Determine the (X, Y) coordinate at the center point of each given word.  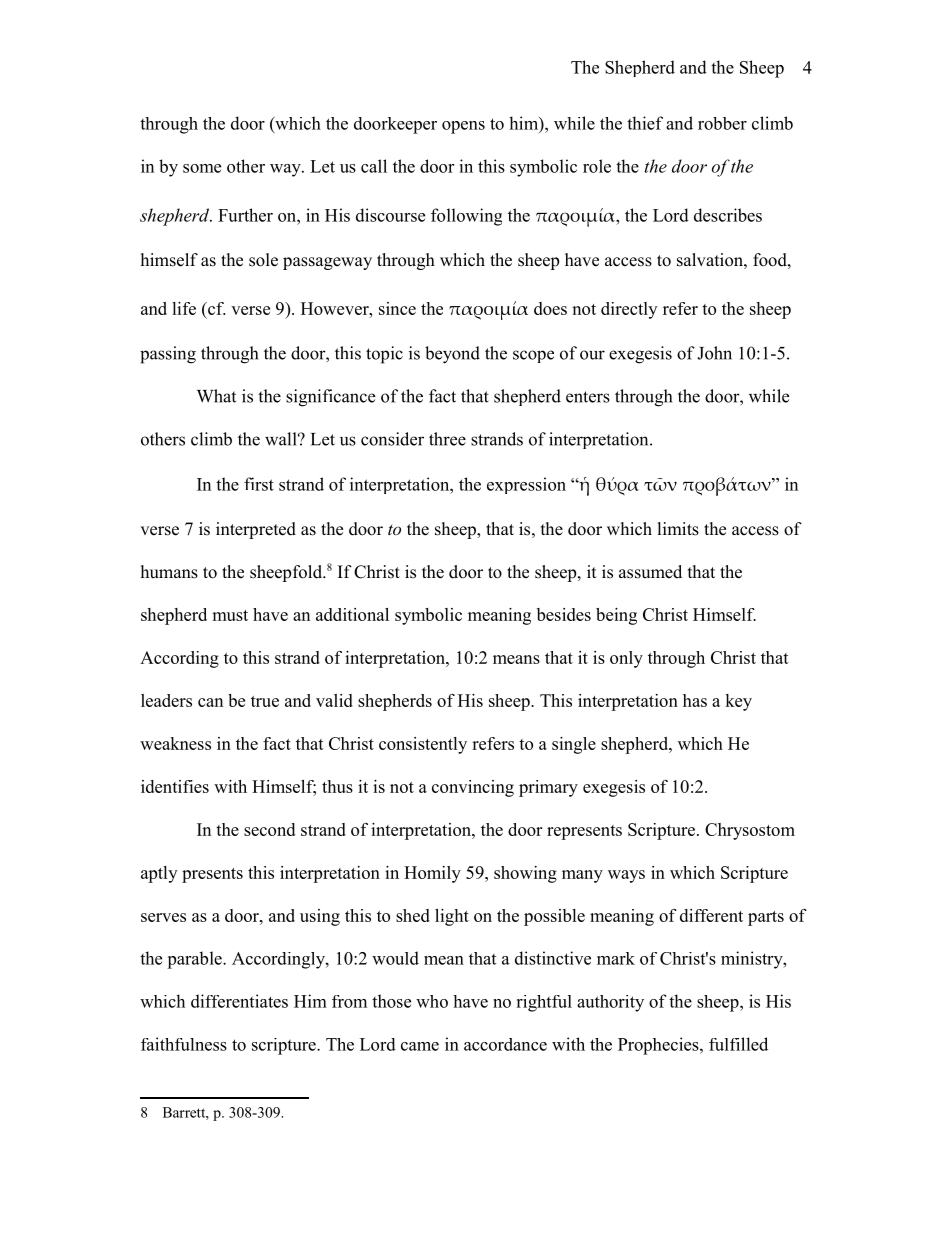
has (695, 700)
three (447, 439)
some (202, 168)
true (265, 701)
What (216, 396)
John (714, 353)
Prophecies (659, 1046)
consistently (423, 745)
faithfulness (184, 1044)
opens (463, 127)
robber (722, 123)
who (432, 1001)
